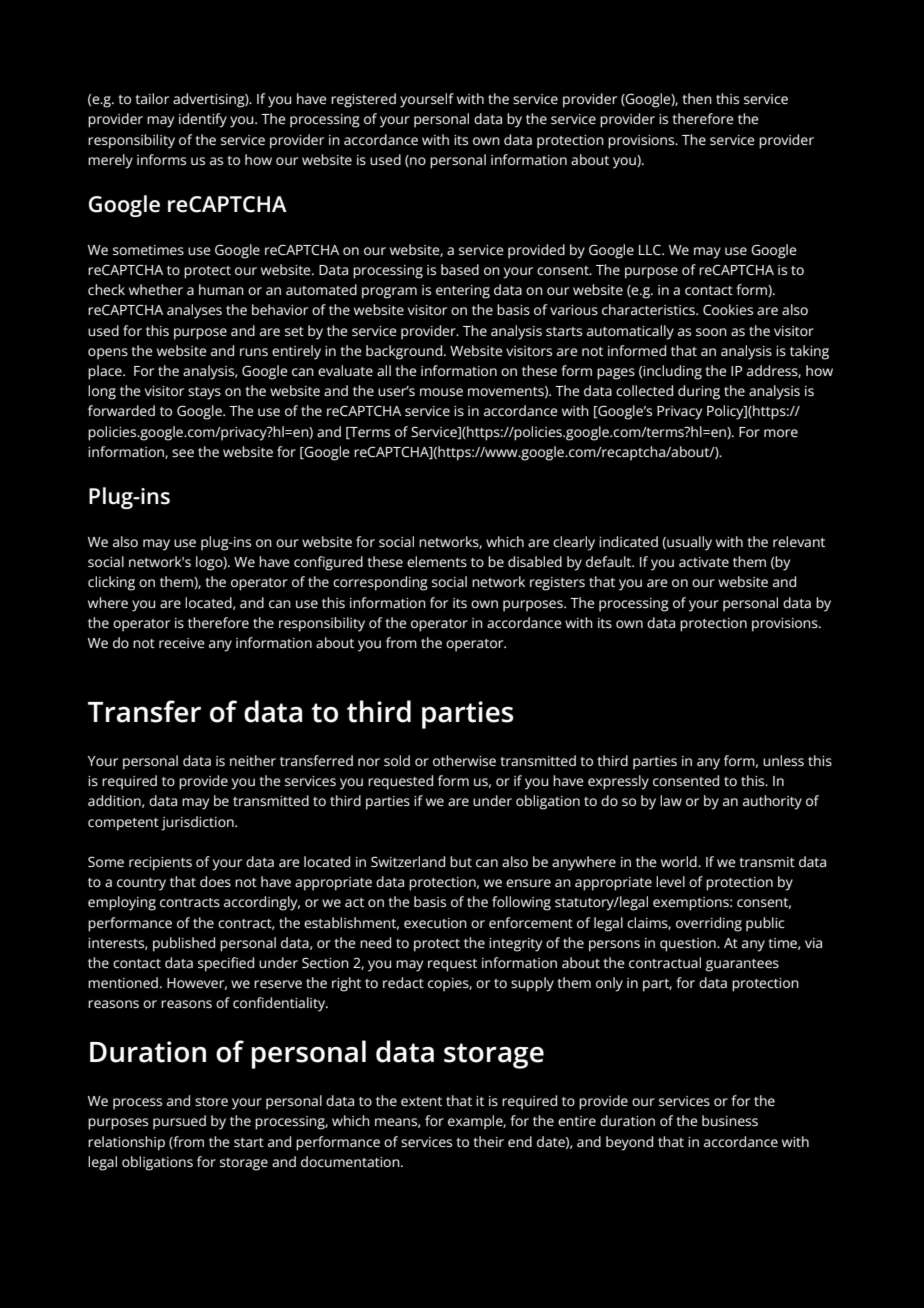  What do you see at coordinates (203, 120) in the image?
I see `identify` at bounding box center [203, 120].
